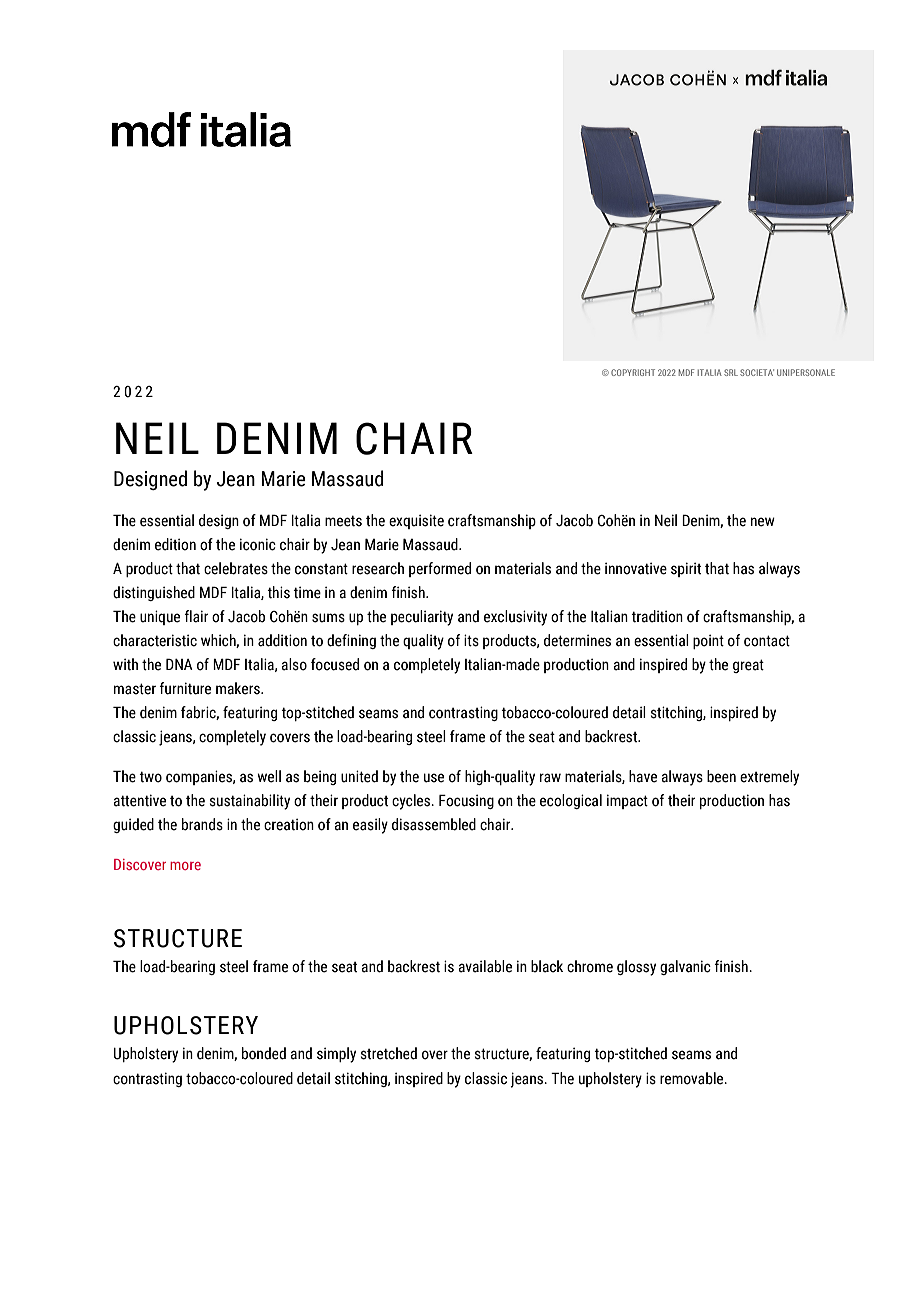 Image resolution: width=924 pixels, height=1308 pixels. Describe the element at coordinates (236, 568) in the screenshot. I see `celebrates` at that location.
